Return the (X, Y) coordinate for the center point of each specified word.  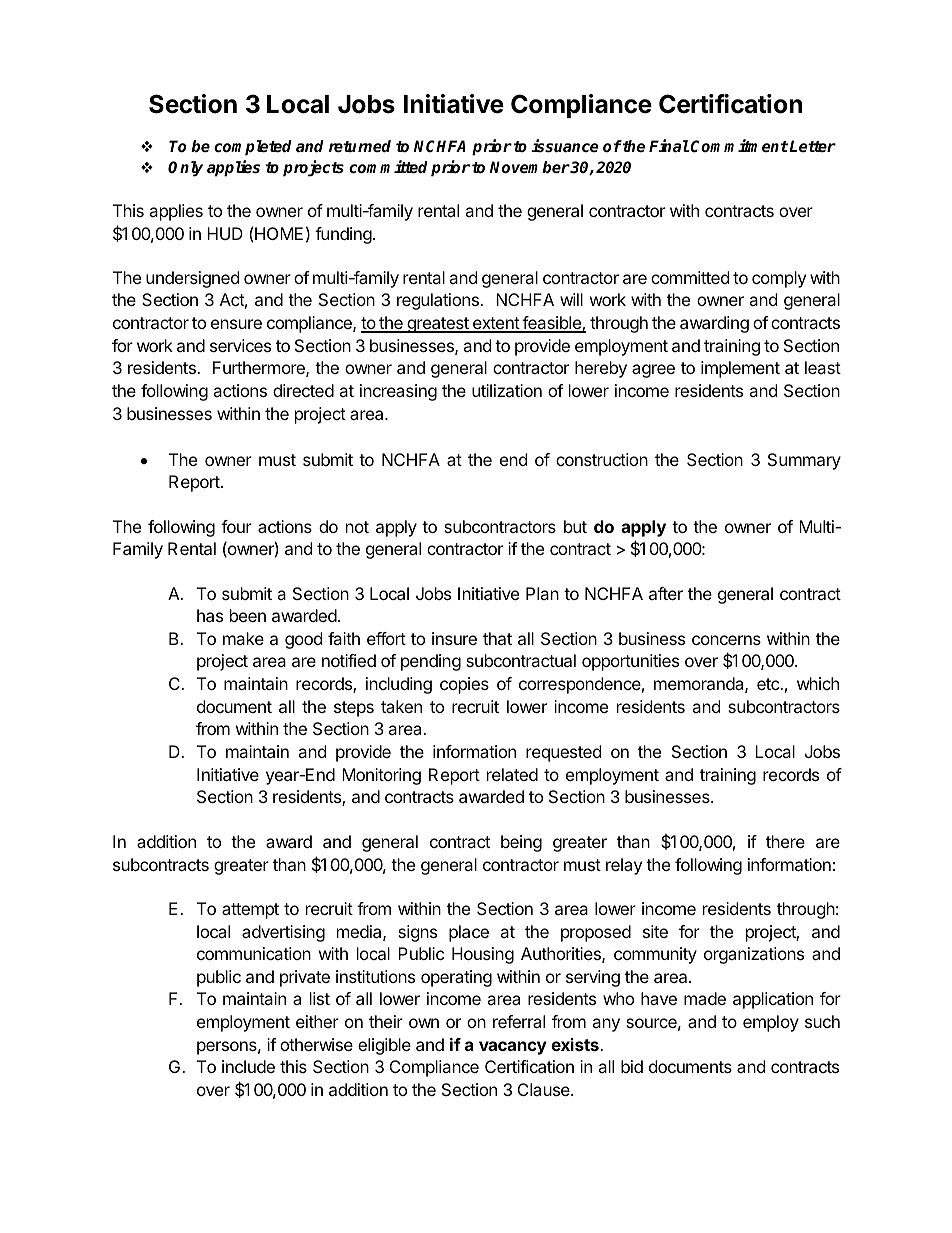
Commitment (739, 146)
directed (303, 390)
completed (253, 148)
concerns (726, 640)
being (521, 843)
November (530, 167)
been (248, 615)
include (248, 1066)
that (497, 638)
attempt (250, 911)
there (785, 841)
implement (740, 369)
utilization (507, 390)
